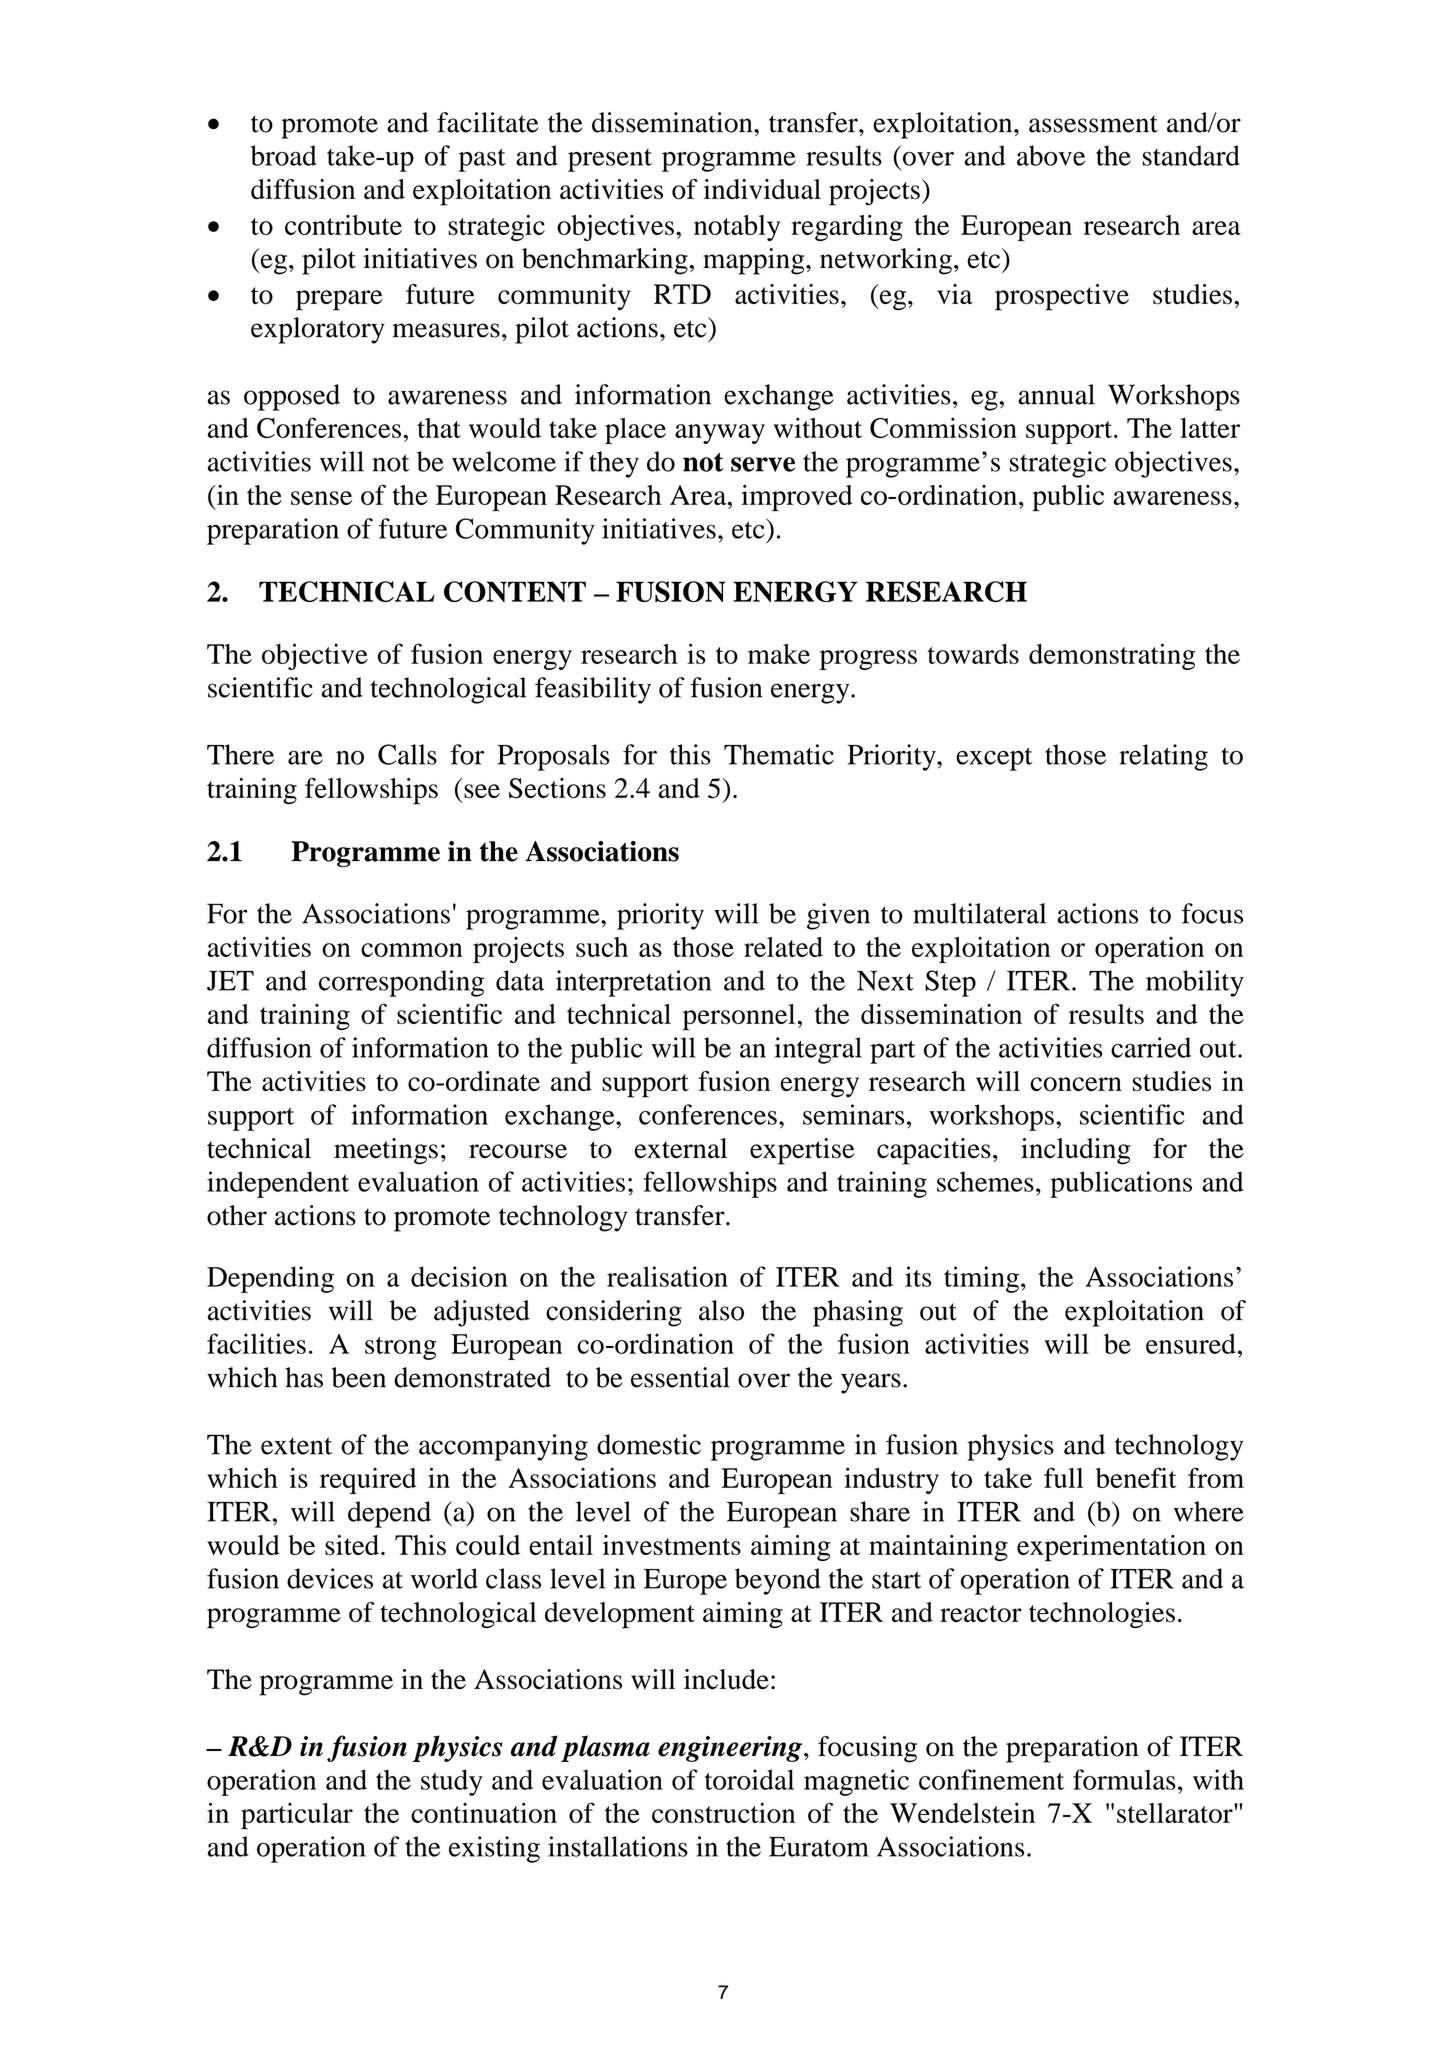  I want to click on demonstrating, so click(1112, 656).
